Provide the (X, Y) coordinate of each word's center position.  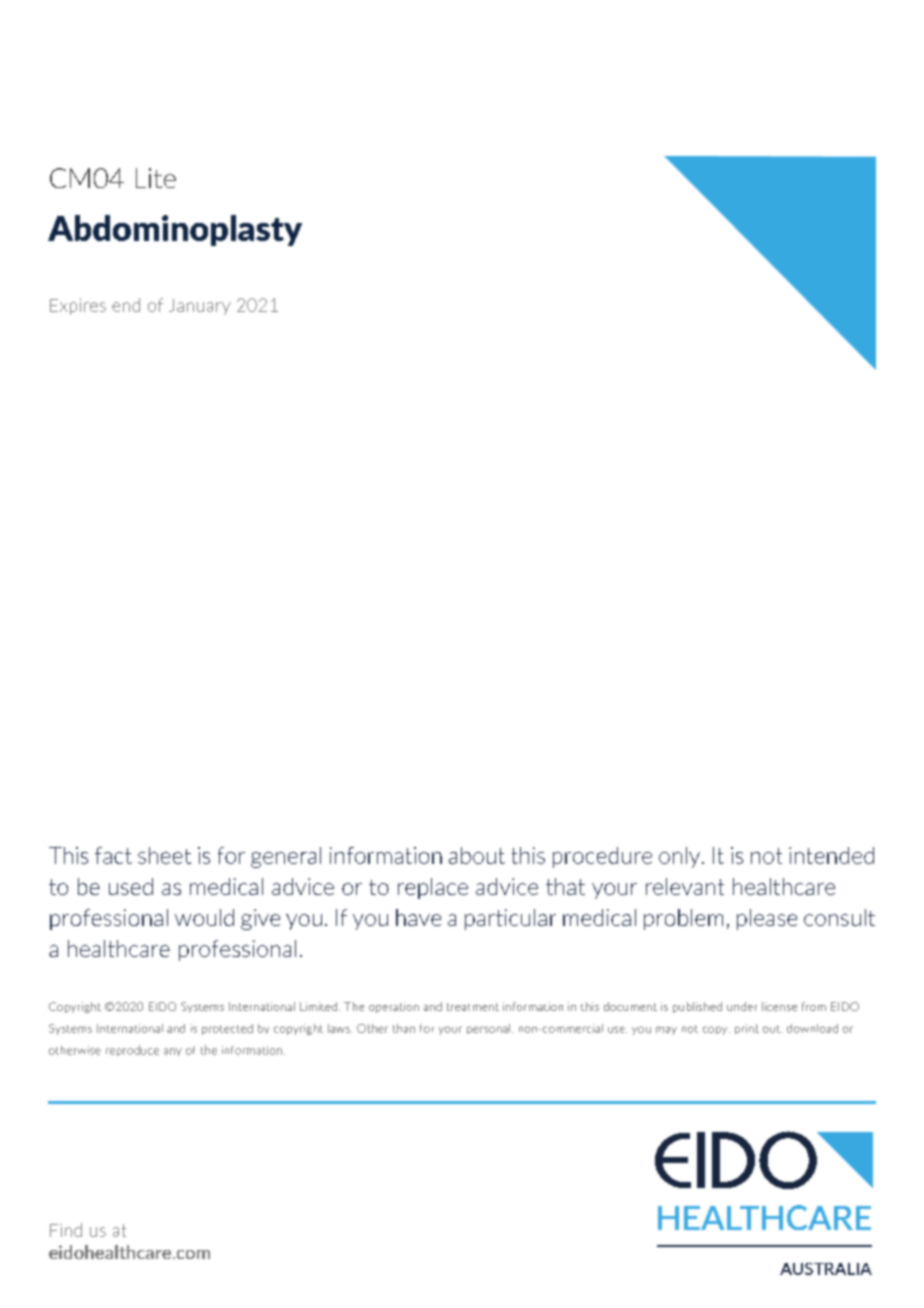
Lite (156, 178)
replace (433, 888)
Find (66, 1230)
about (477, 855)
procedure (602, 857)
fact (113, 855)
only (679, 857)
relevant (685, 886)
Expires (78, 306)
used (131, 886)
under (742, 1006)
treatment (473, 1007)
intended (831, 855)
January (200, 307)
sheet (164, 855)
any (173, 1052)
